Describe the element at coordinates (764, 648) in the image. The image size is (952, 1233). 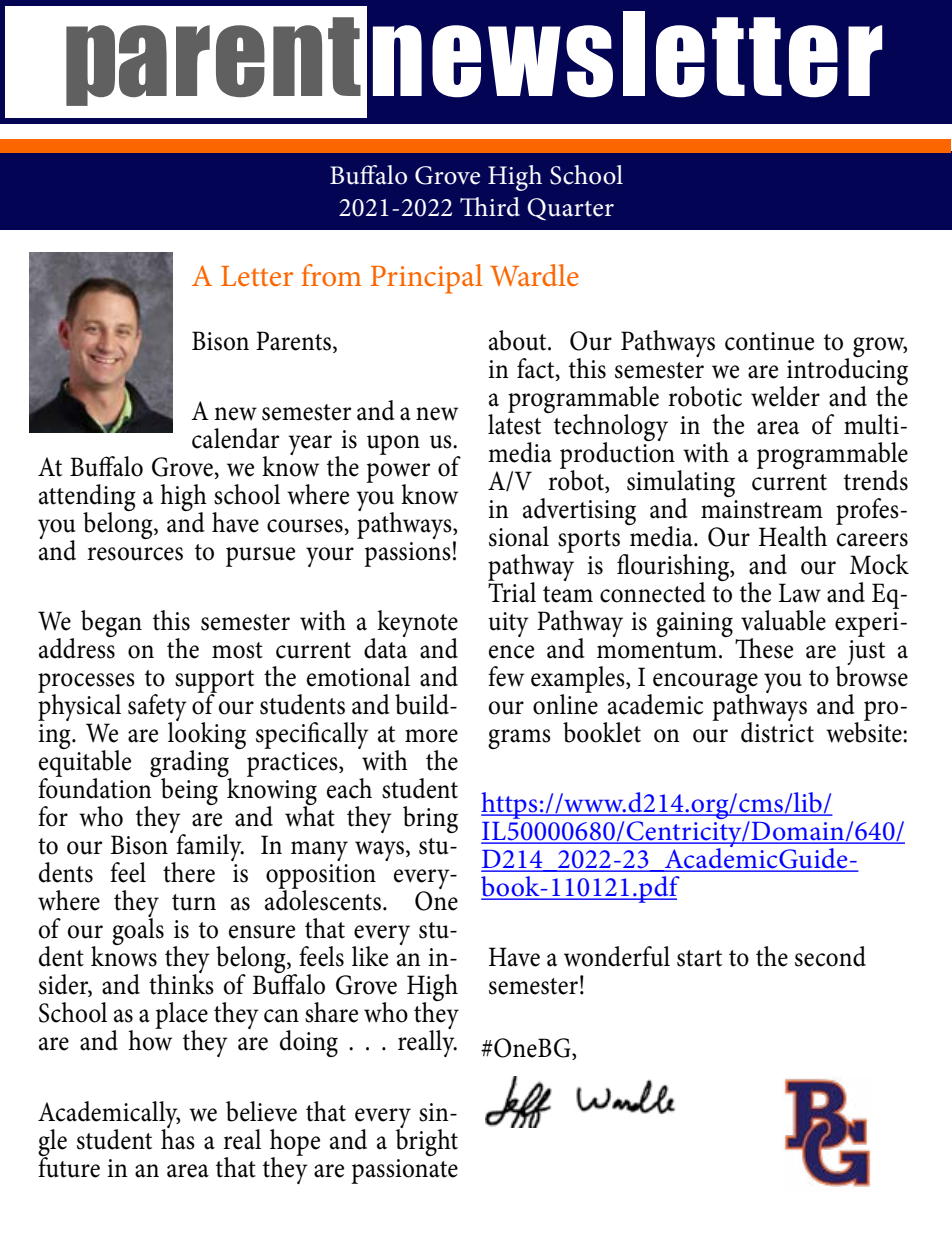
I see `These` at that location.
